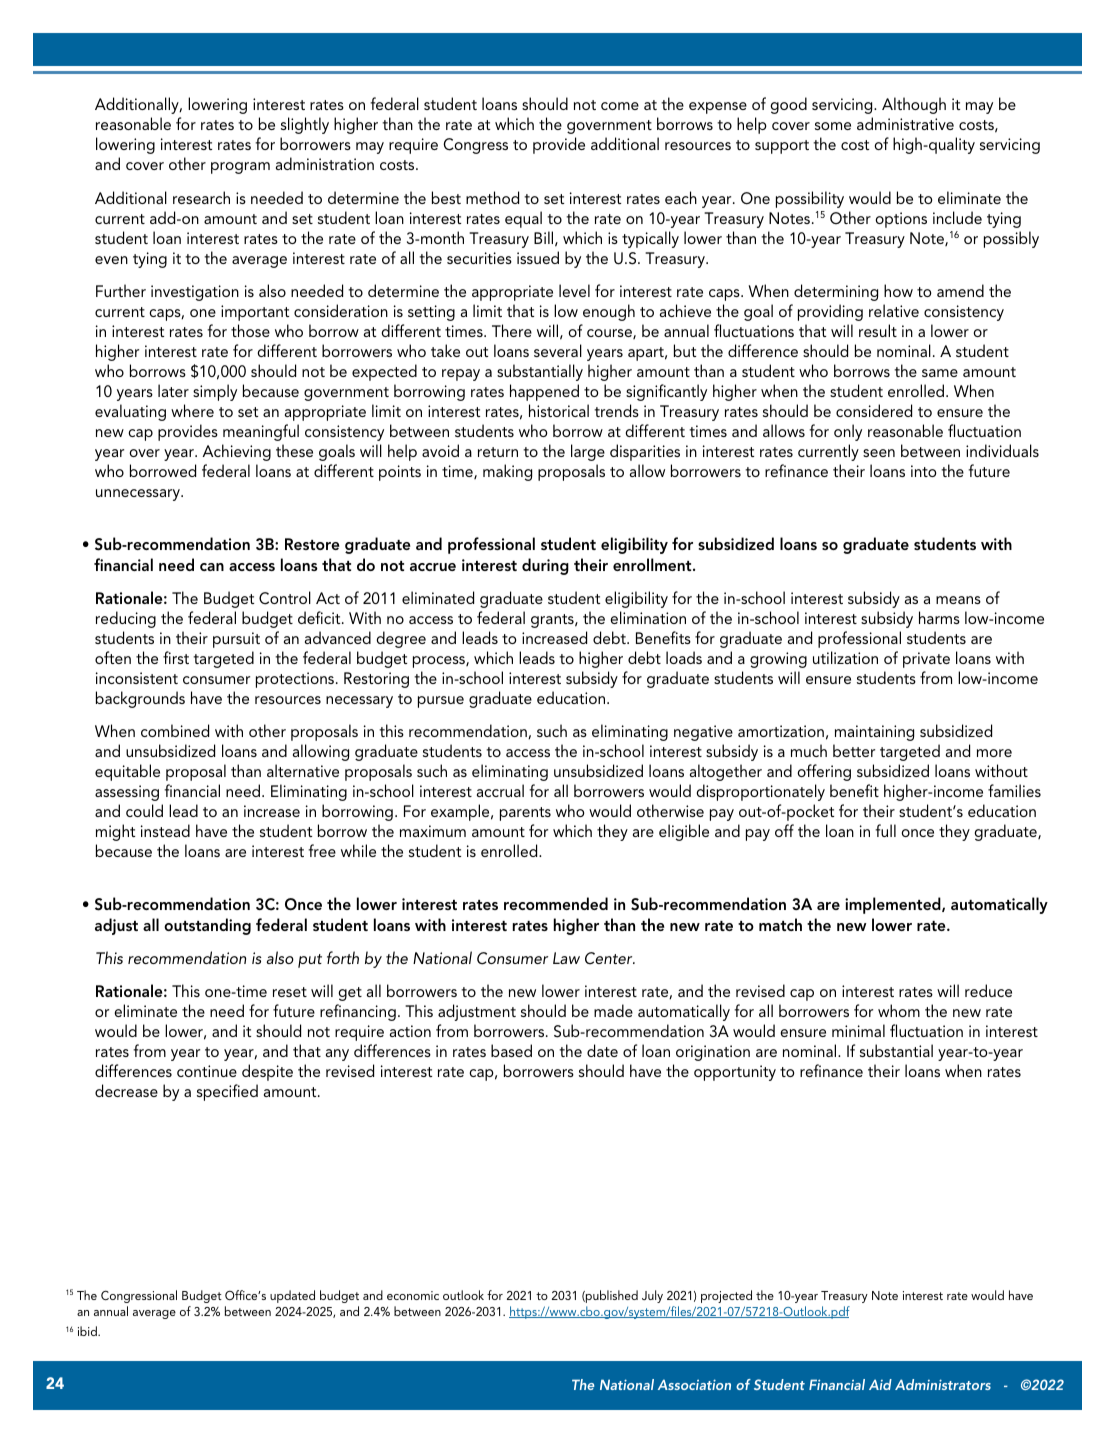 This document has height=1443, width=1115. Describe the element at coordinates (905, 123) in the document. I see `administrative` at that location.
